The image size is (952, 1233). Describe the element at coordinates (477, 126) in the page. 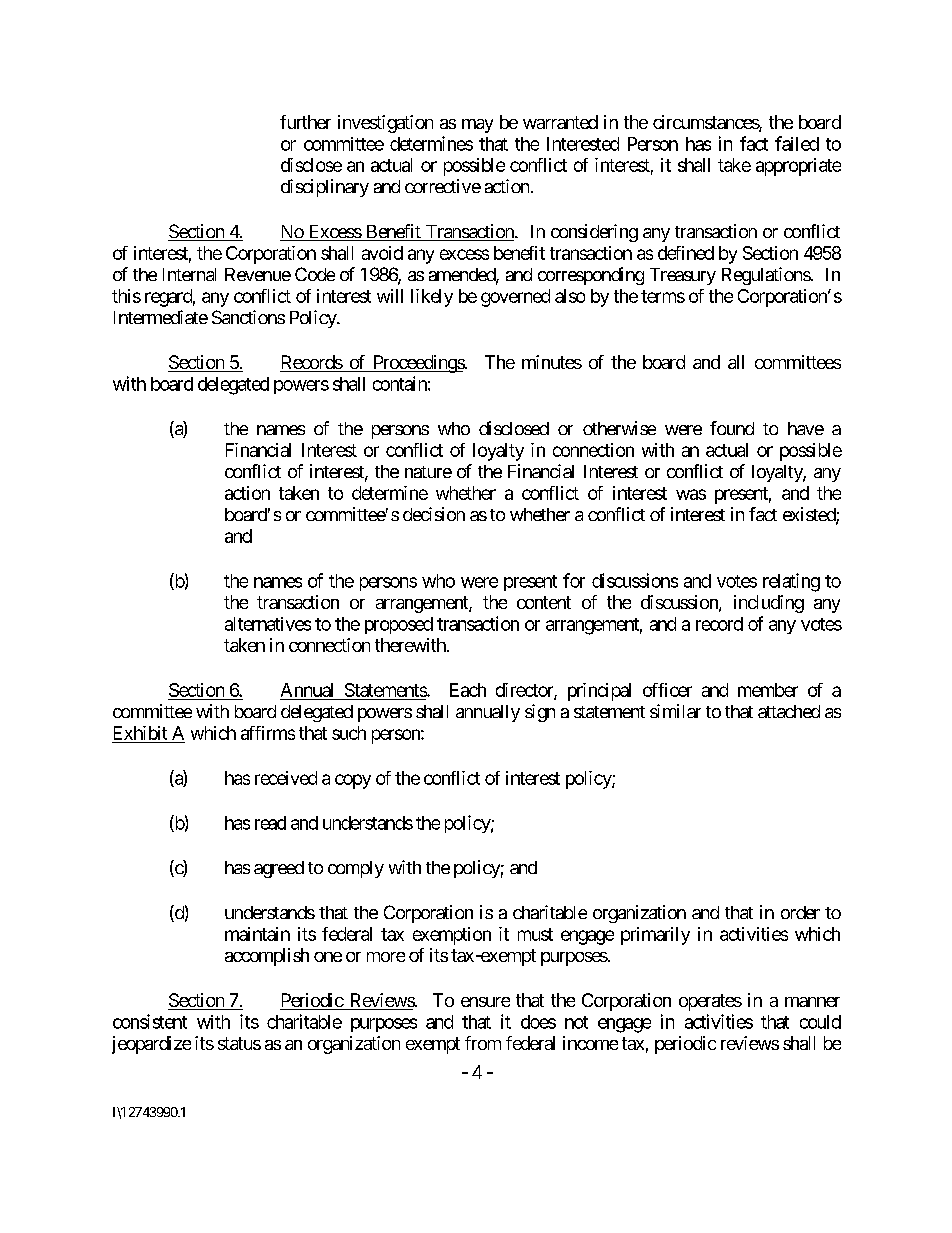

I see `may` at that location.
